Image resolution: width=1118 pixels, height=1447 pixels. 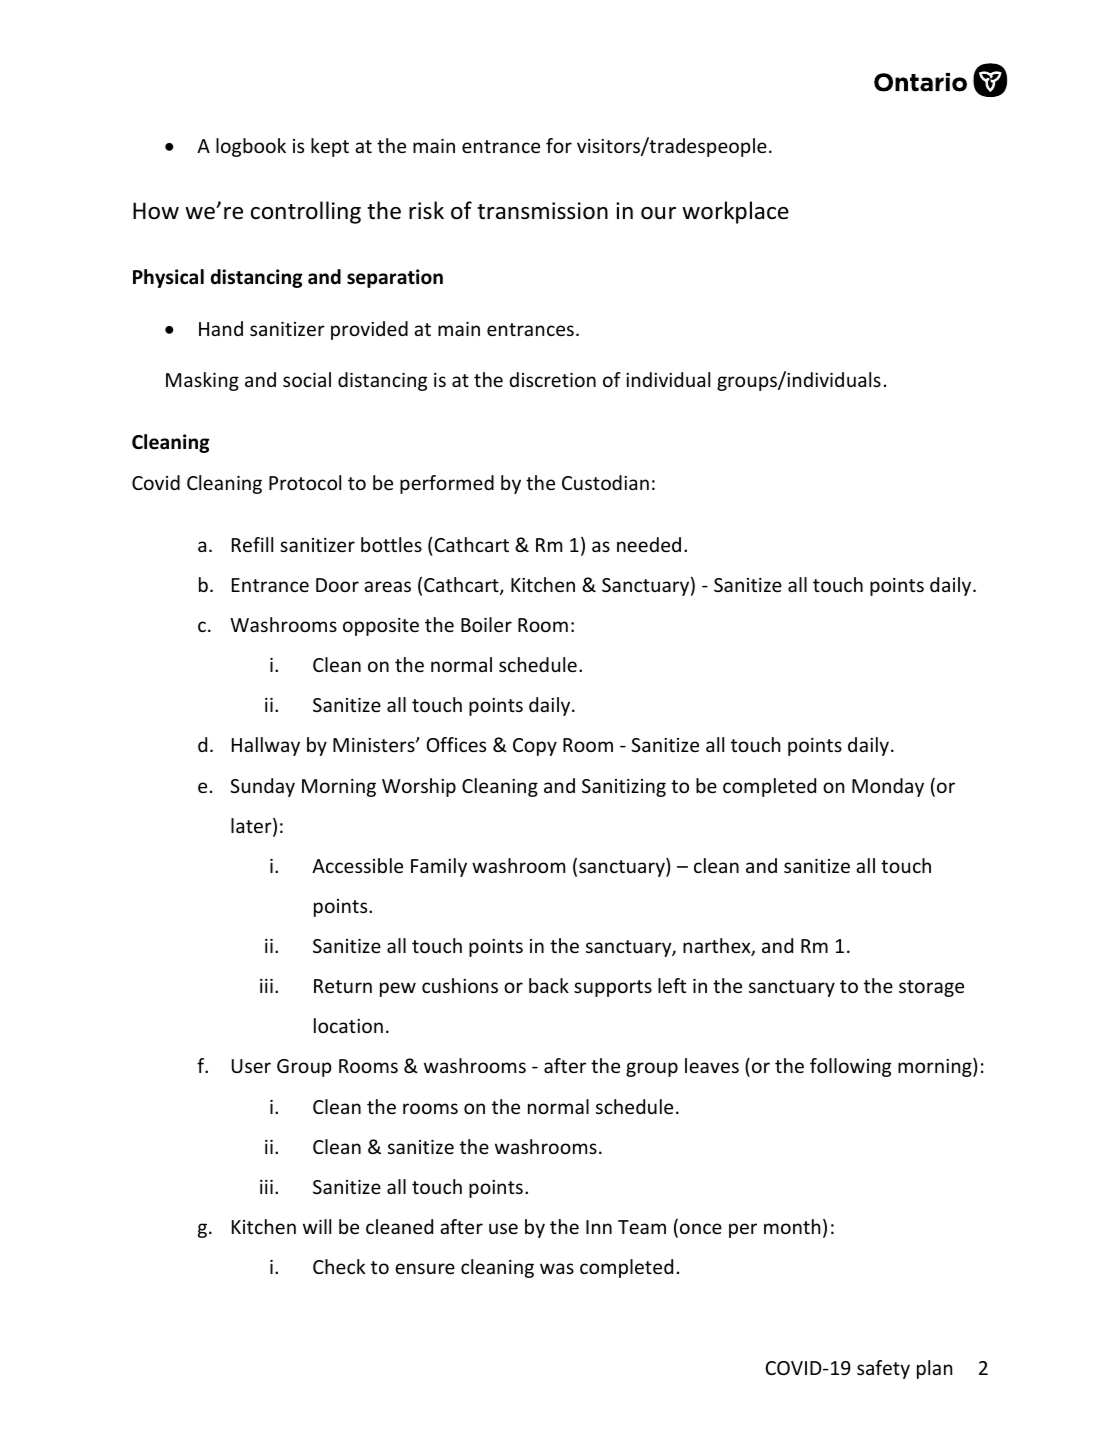 What do you see at coordinates (339, 1266) in the document?
I see `Check` at bounding box center [339, 1266].
